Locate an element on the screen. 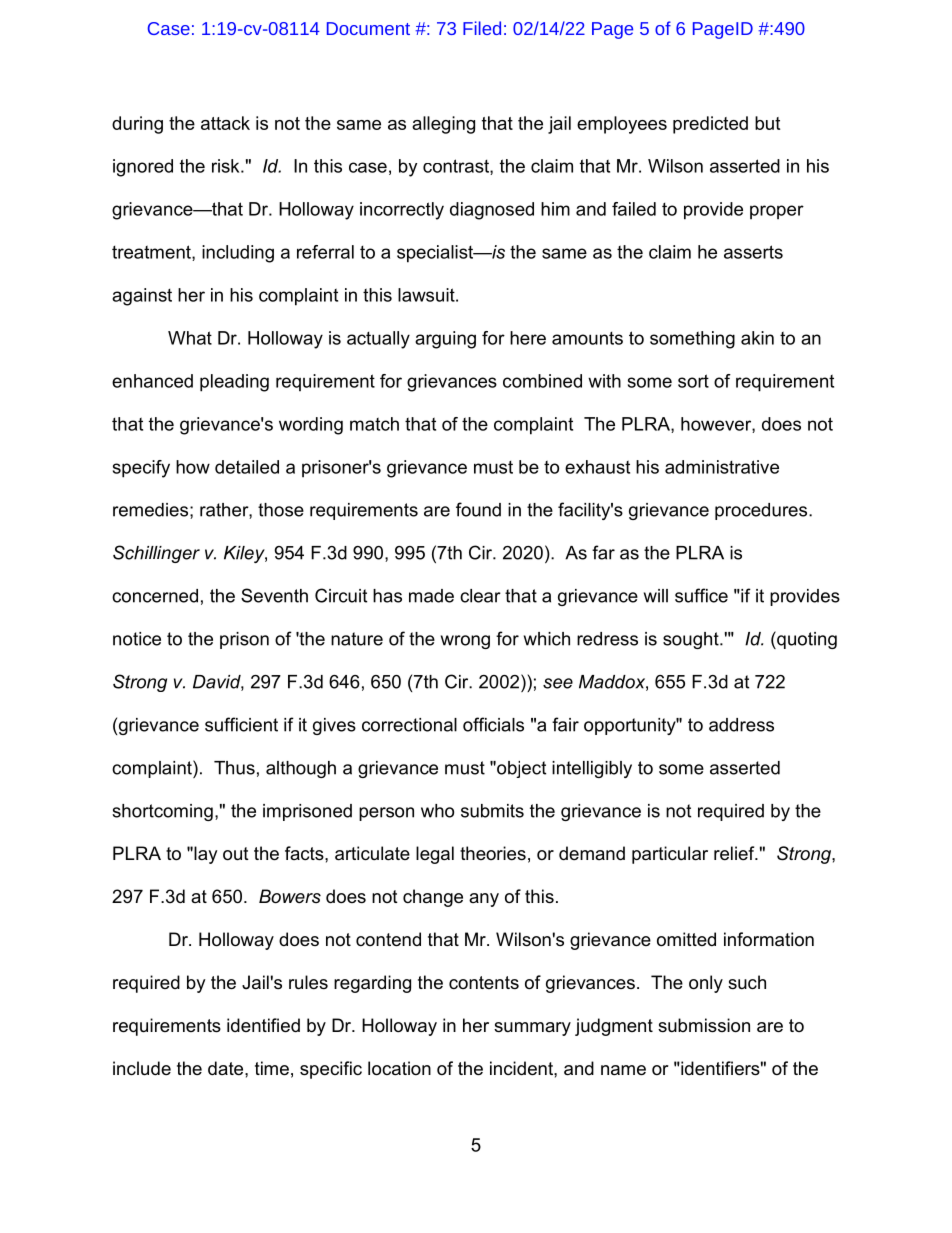 The height and width of the screenshot is (1233, 952). diagnosed is located at coordinates (492, 211).
